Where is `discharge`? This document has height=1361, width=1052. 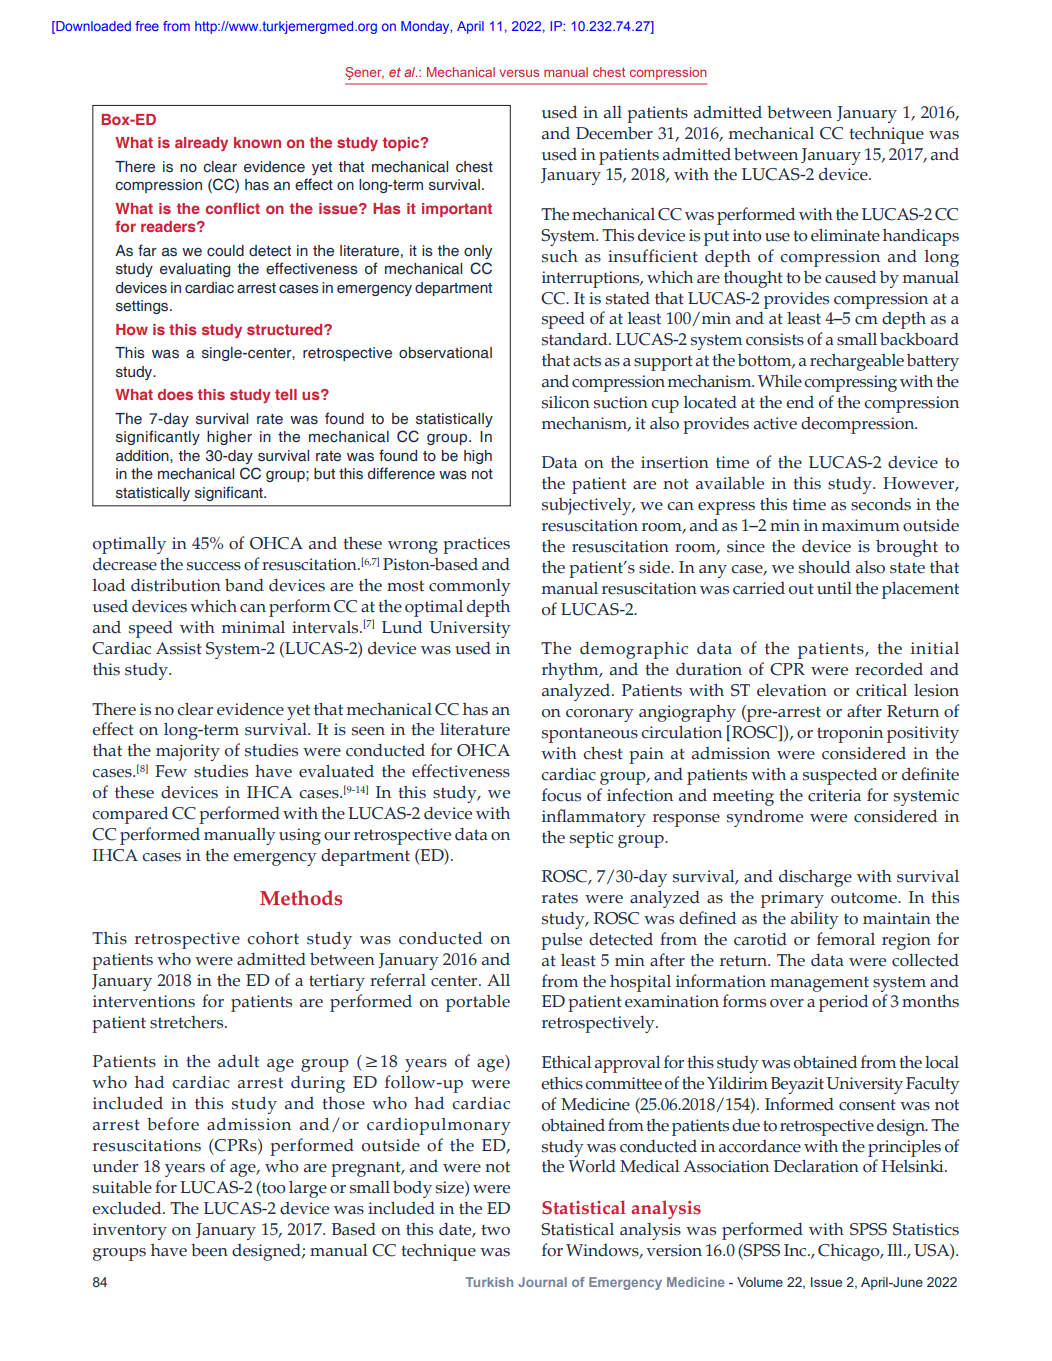
discharge is located at coordinates (815, 878).
